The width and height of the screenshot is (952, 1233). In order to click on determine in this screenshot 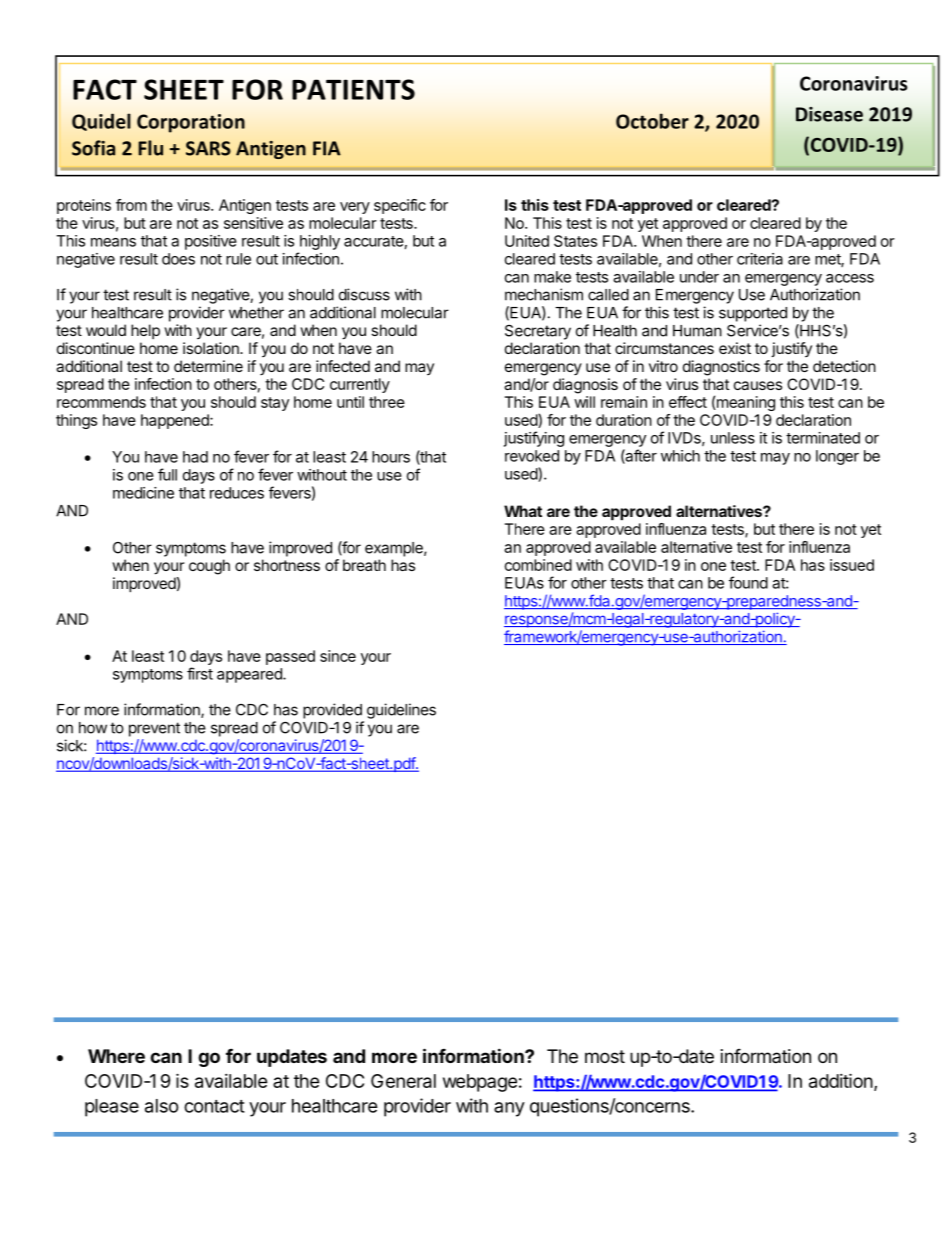, I will do `click(208, 366)`.
